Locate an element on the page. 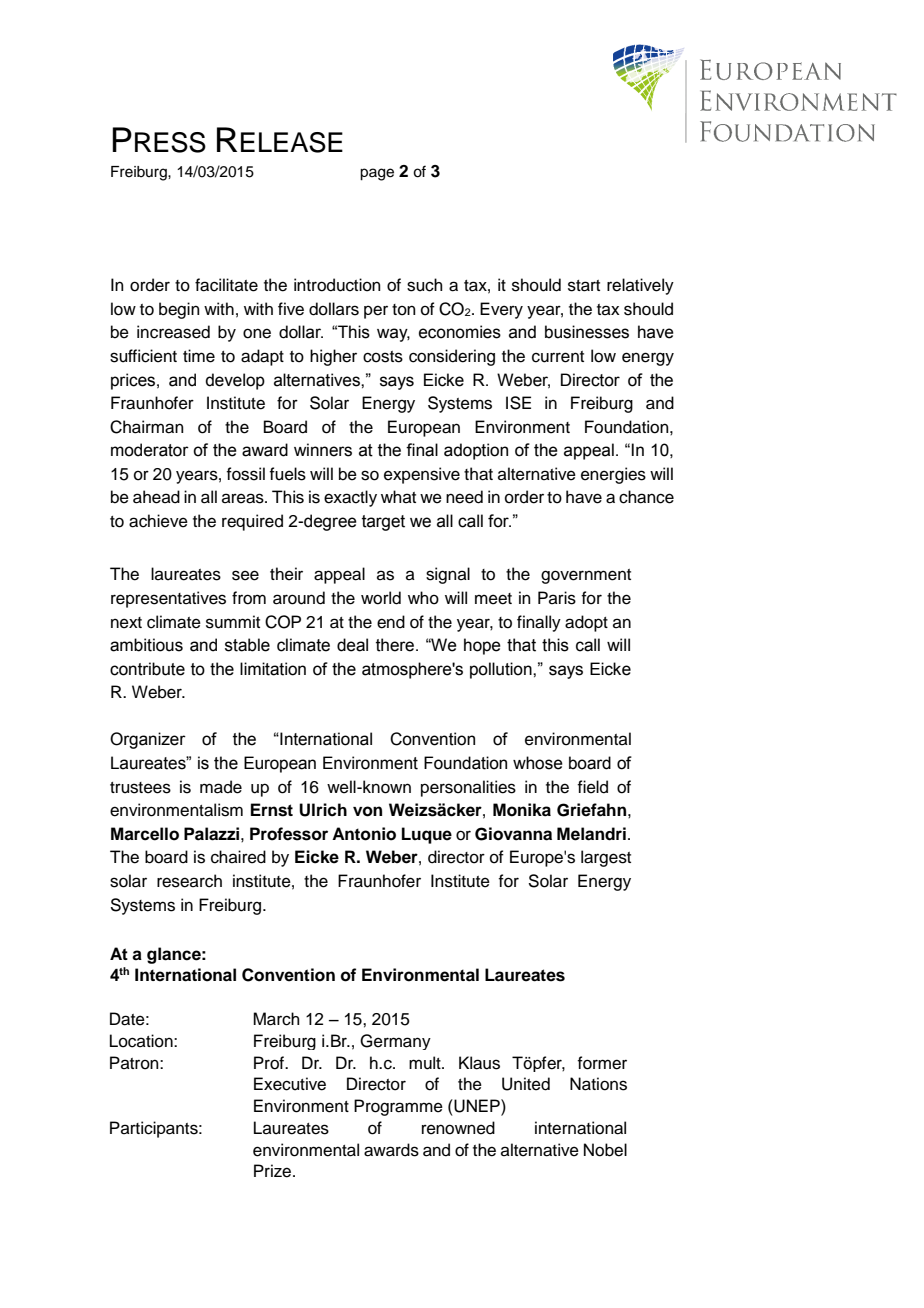 The width and height of the page is (924, 1308). moderator is located at coordinates (150, 450).
